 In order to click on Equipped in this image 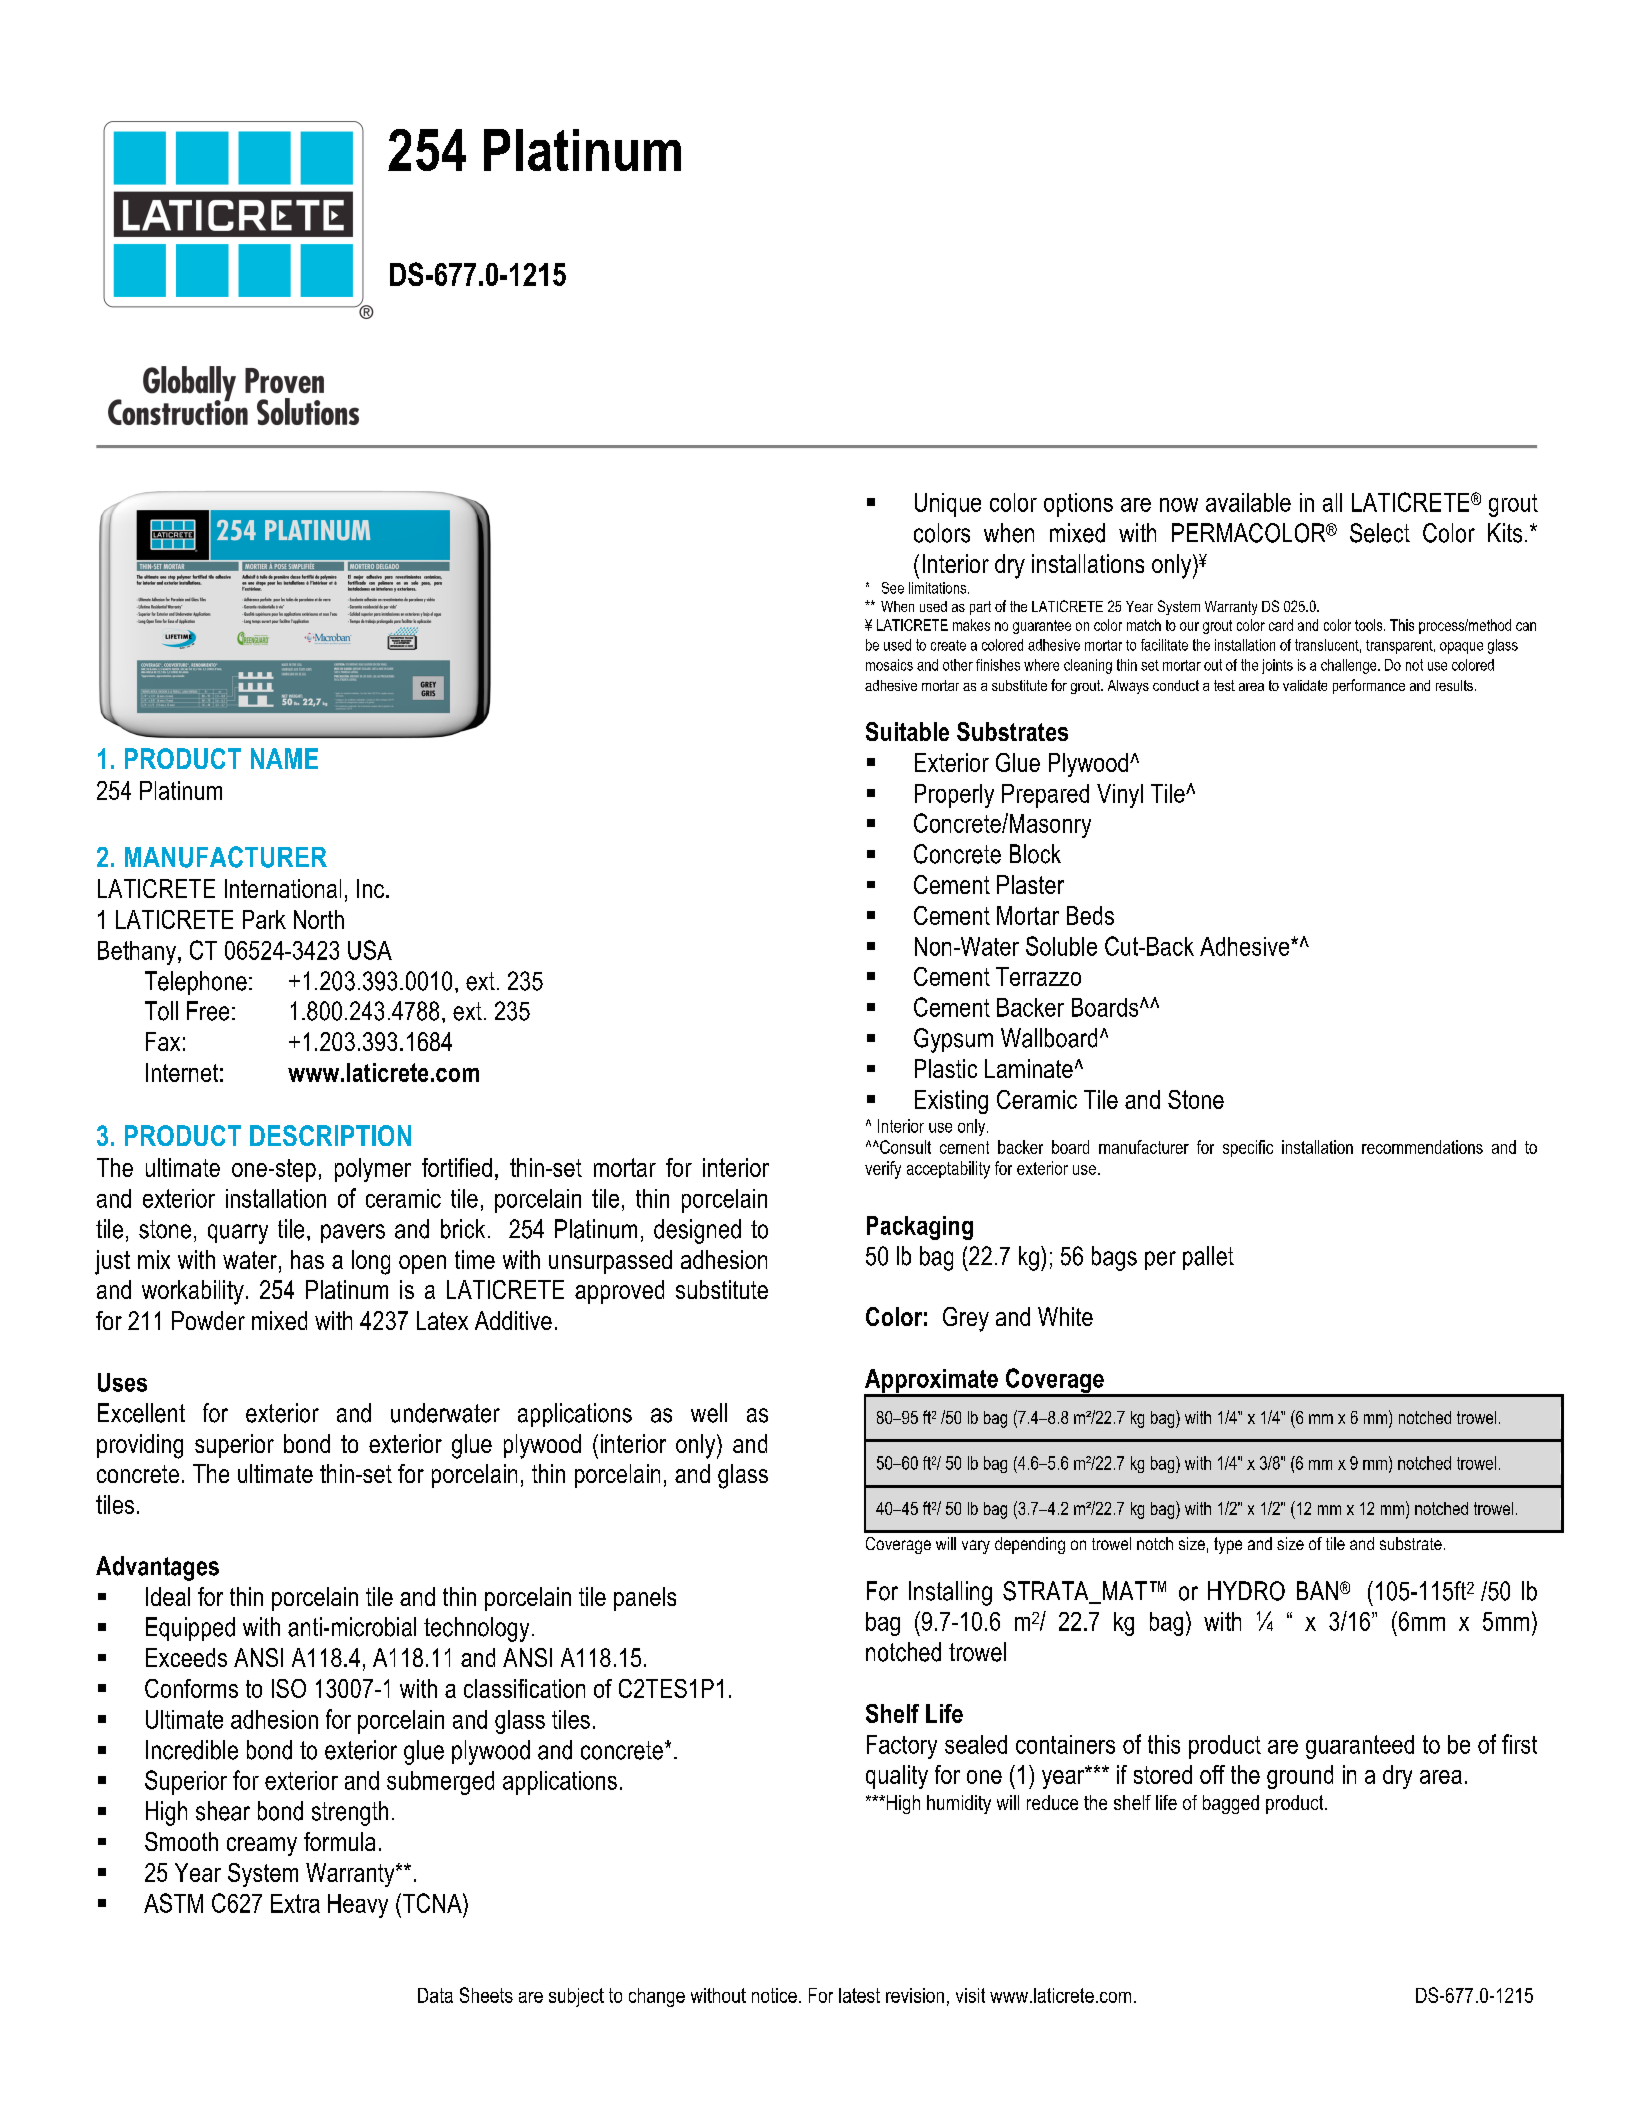, I will do `click(190, 1629)`.
